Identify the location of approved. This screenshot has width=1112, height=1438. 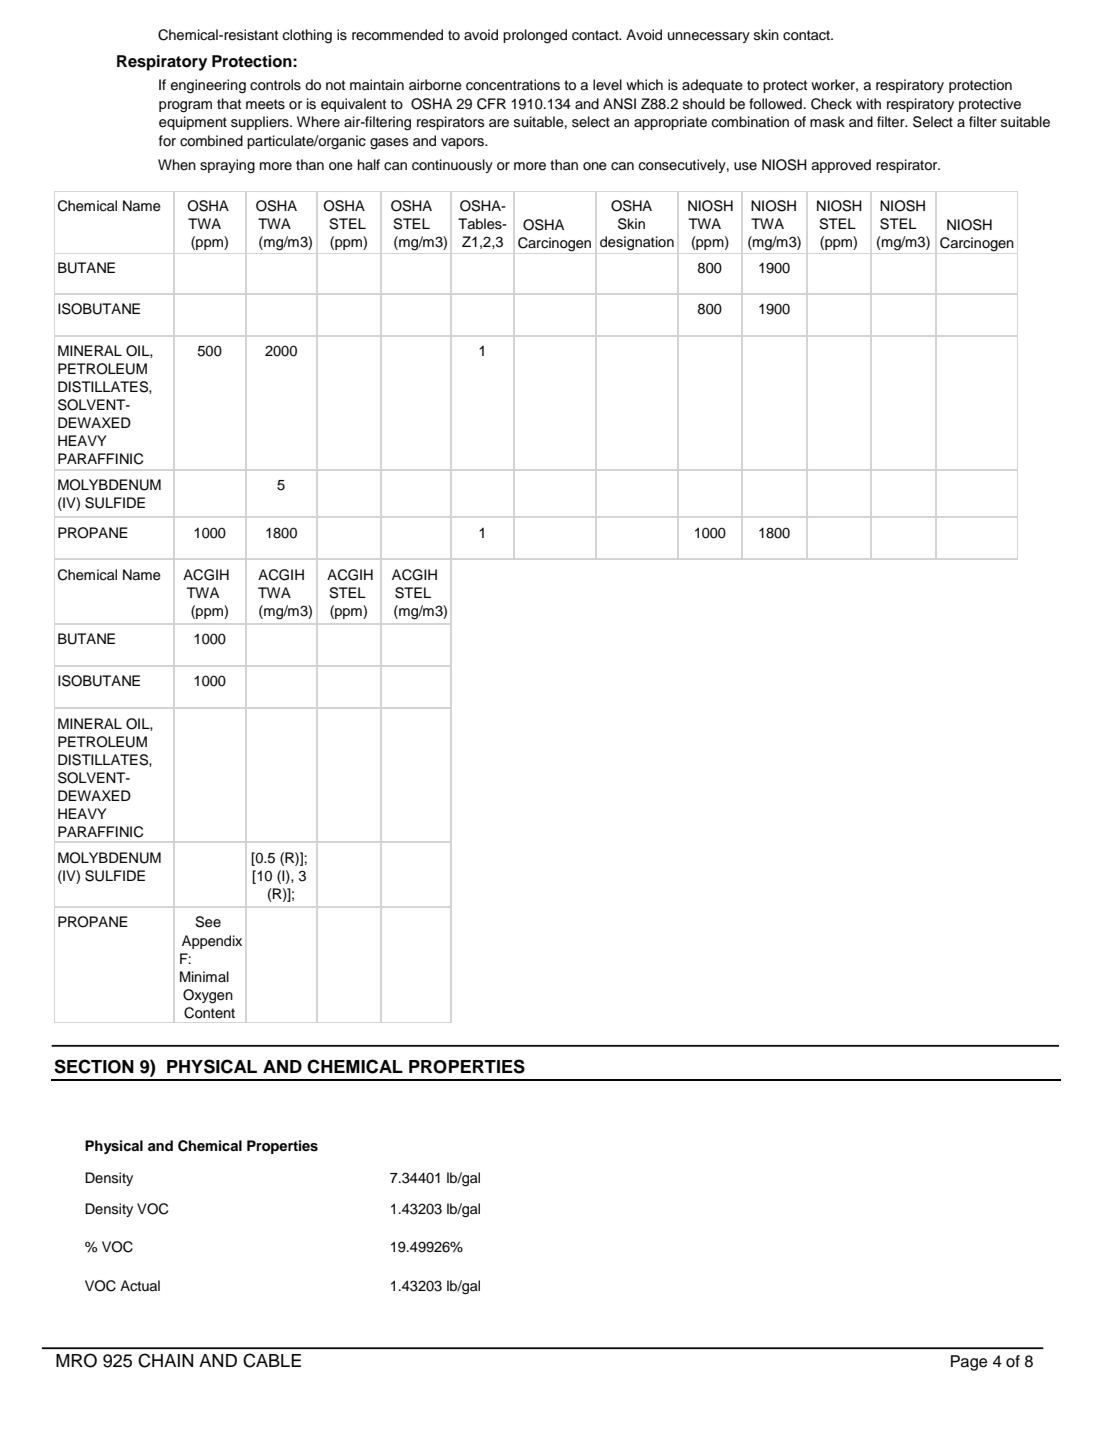
(841, 166).
